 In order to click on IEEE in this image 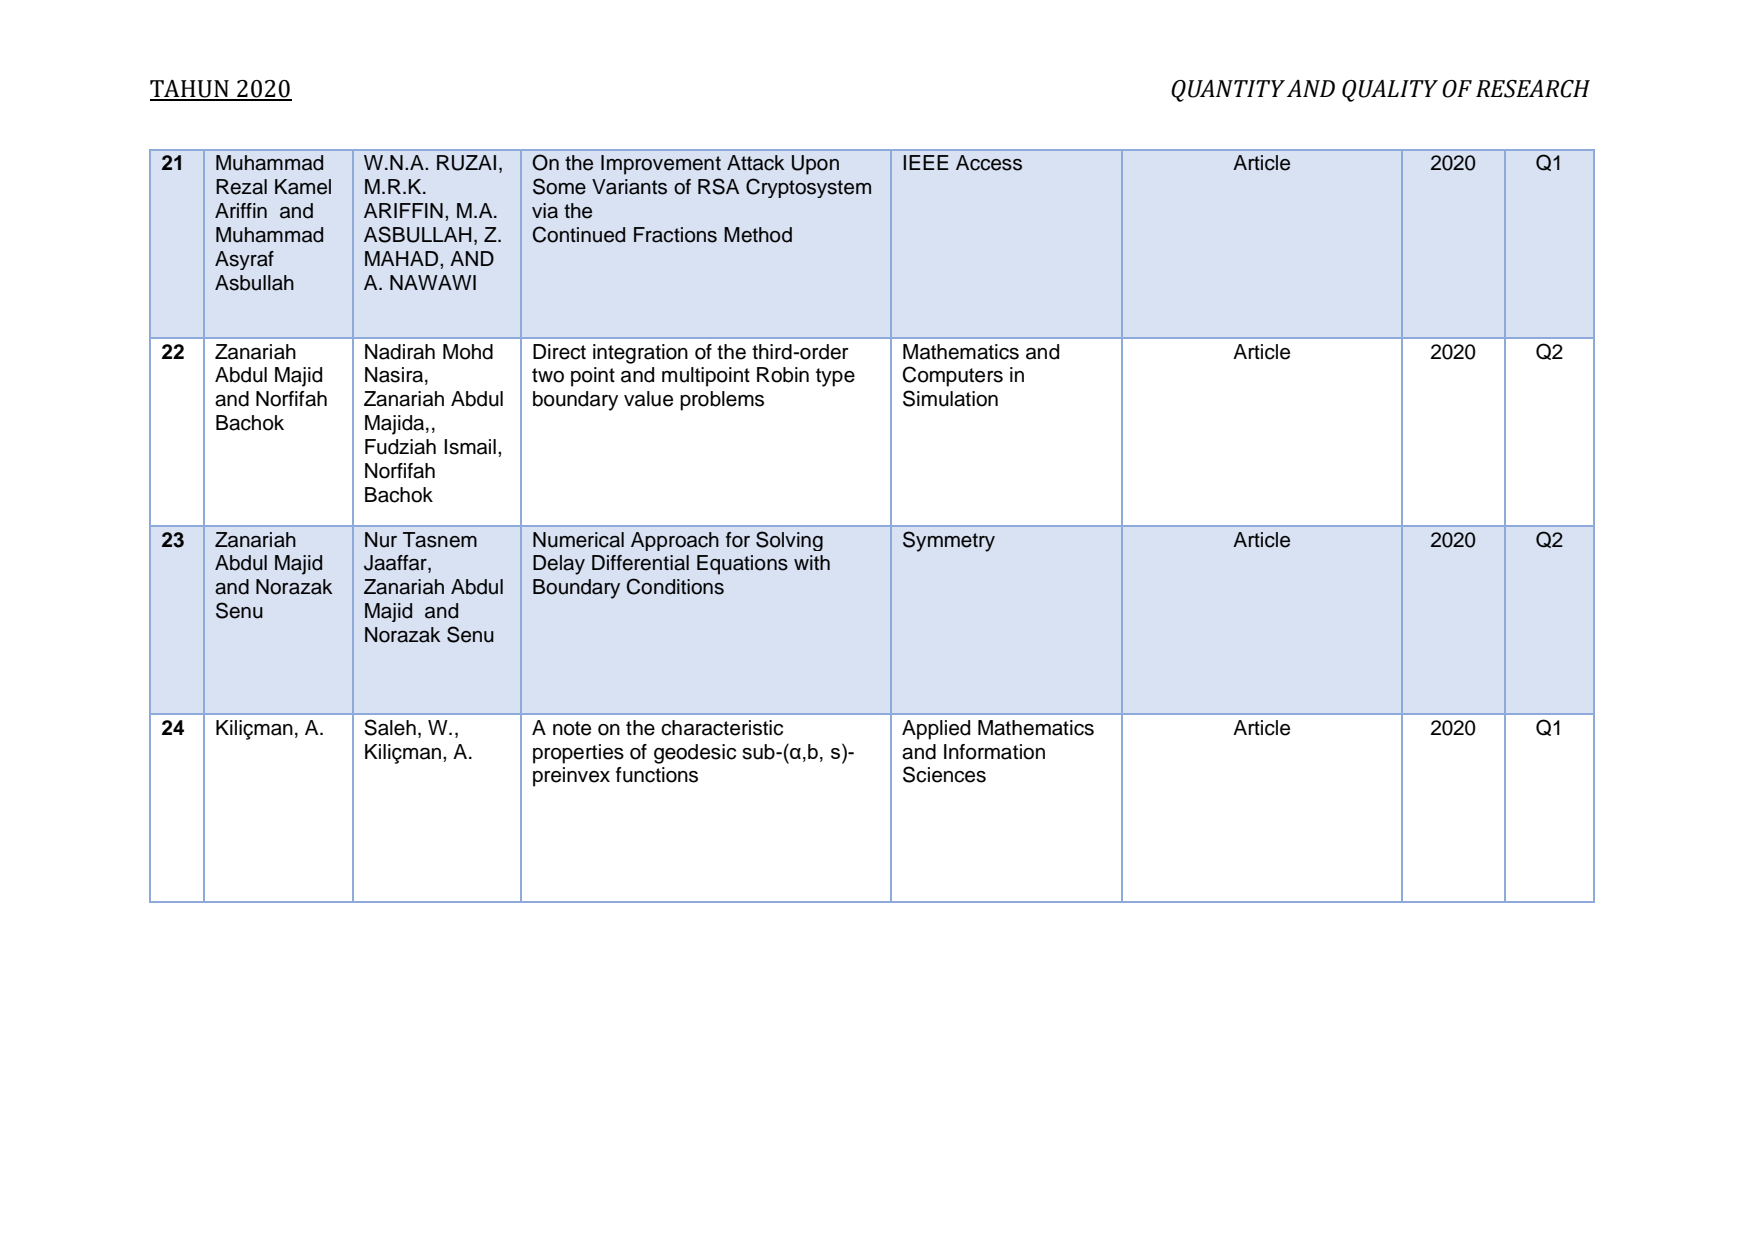, I will do `click(926, 162)`.
